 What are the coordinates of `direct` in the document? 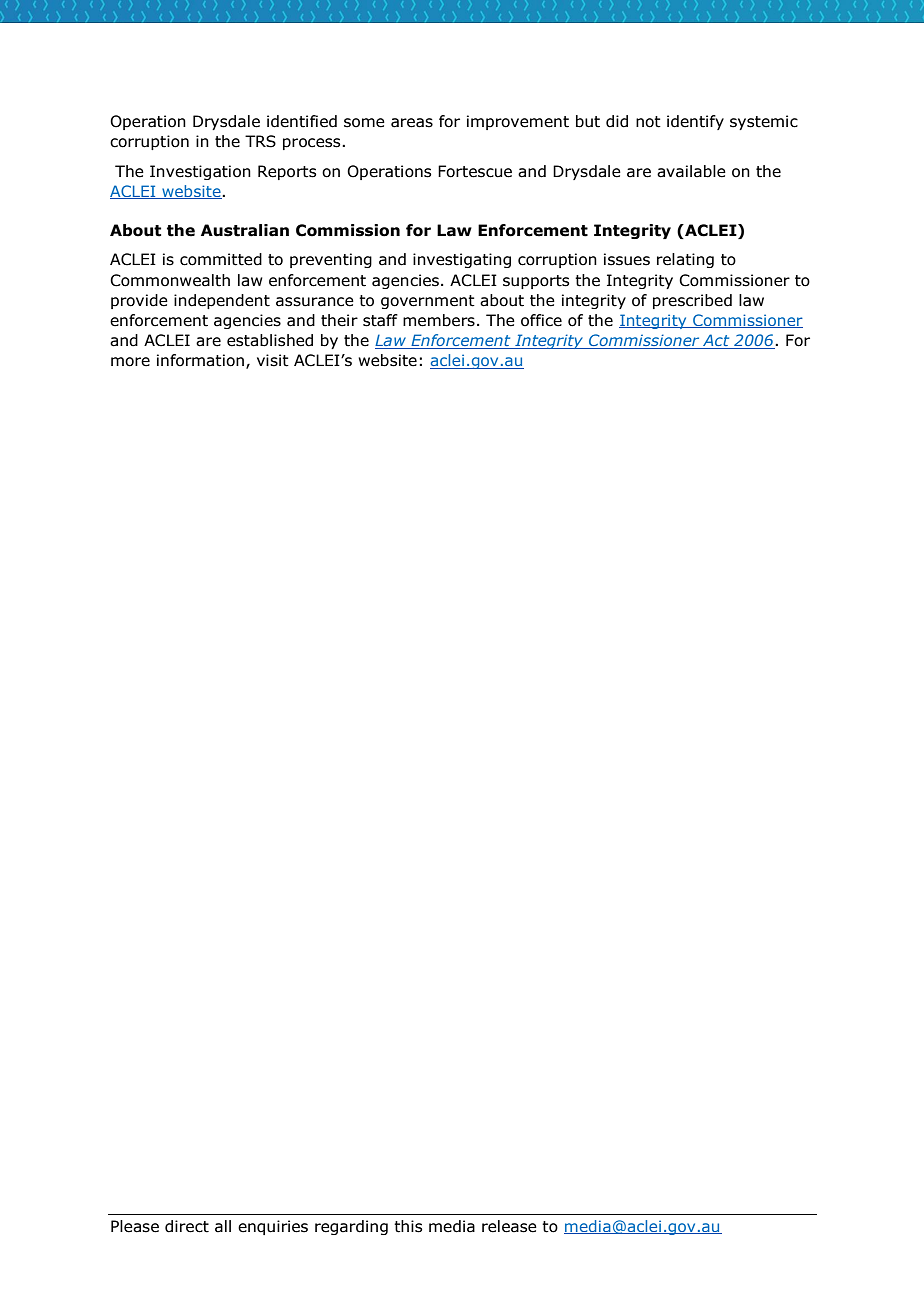 It's located at (187, 1226).
